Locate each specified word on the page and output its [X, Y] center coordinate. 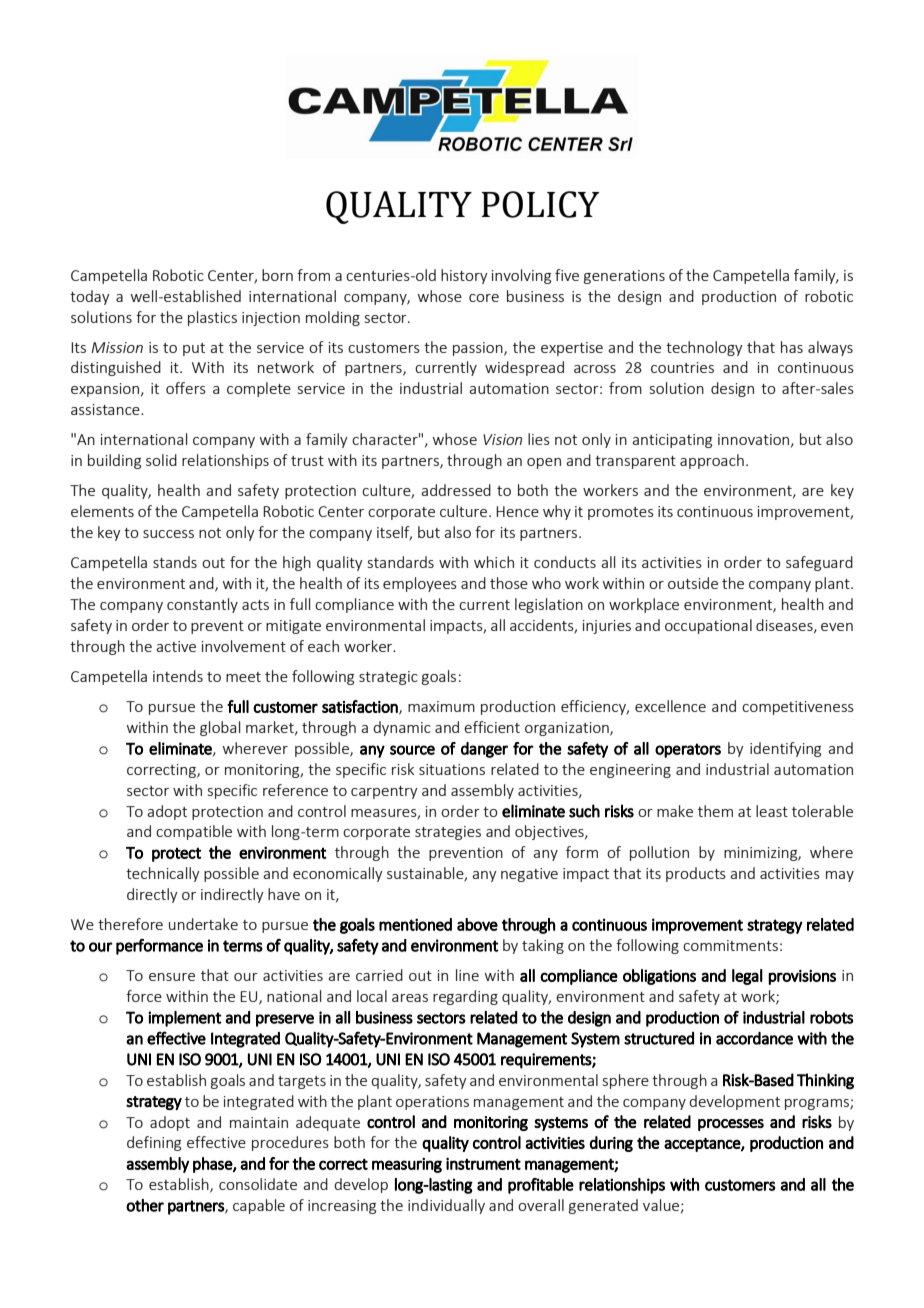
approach [712, 461]
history [464, 276]
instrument [483, 1163]
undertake [203, 924]
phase [213, 1165]
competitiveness [798, 708]
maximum [441, 706]
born [277, 275]
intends [178, 676]
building [114, 461]
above [477, 924]
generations [624, 277]
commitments [730, 945]
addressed [456, 490]
